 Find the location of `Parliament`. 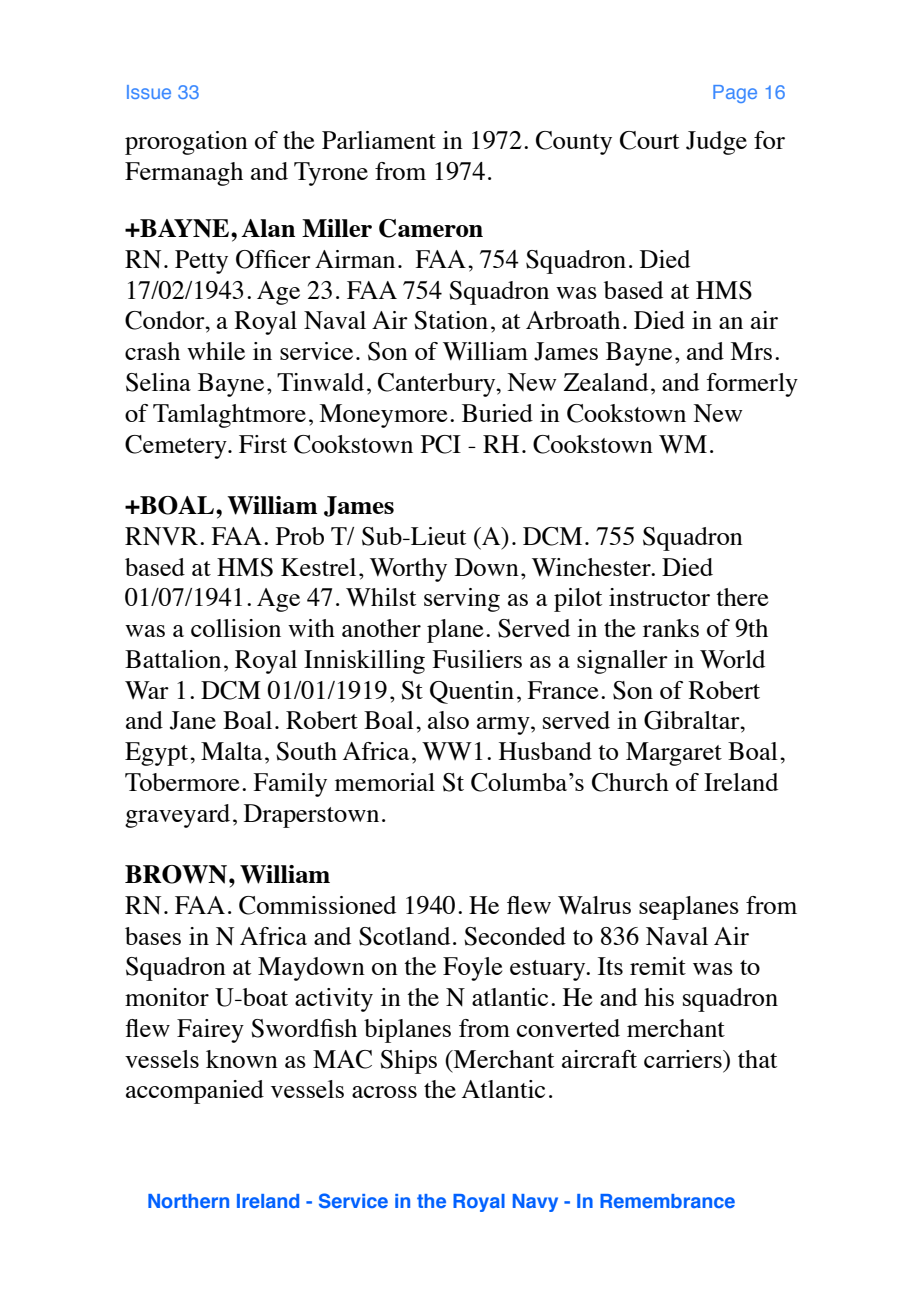

Parliament is located at coordinates (379, 140).
